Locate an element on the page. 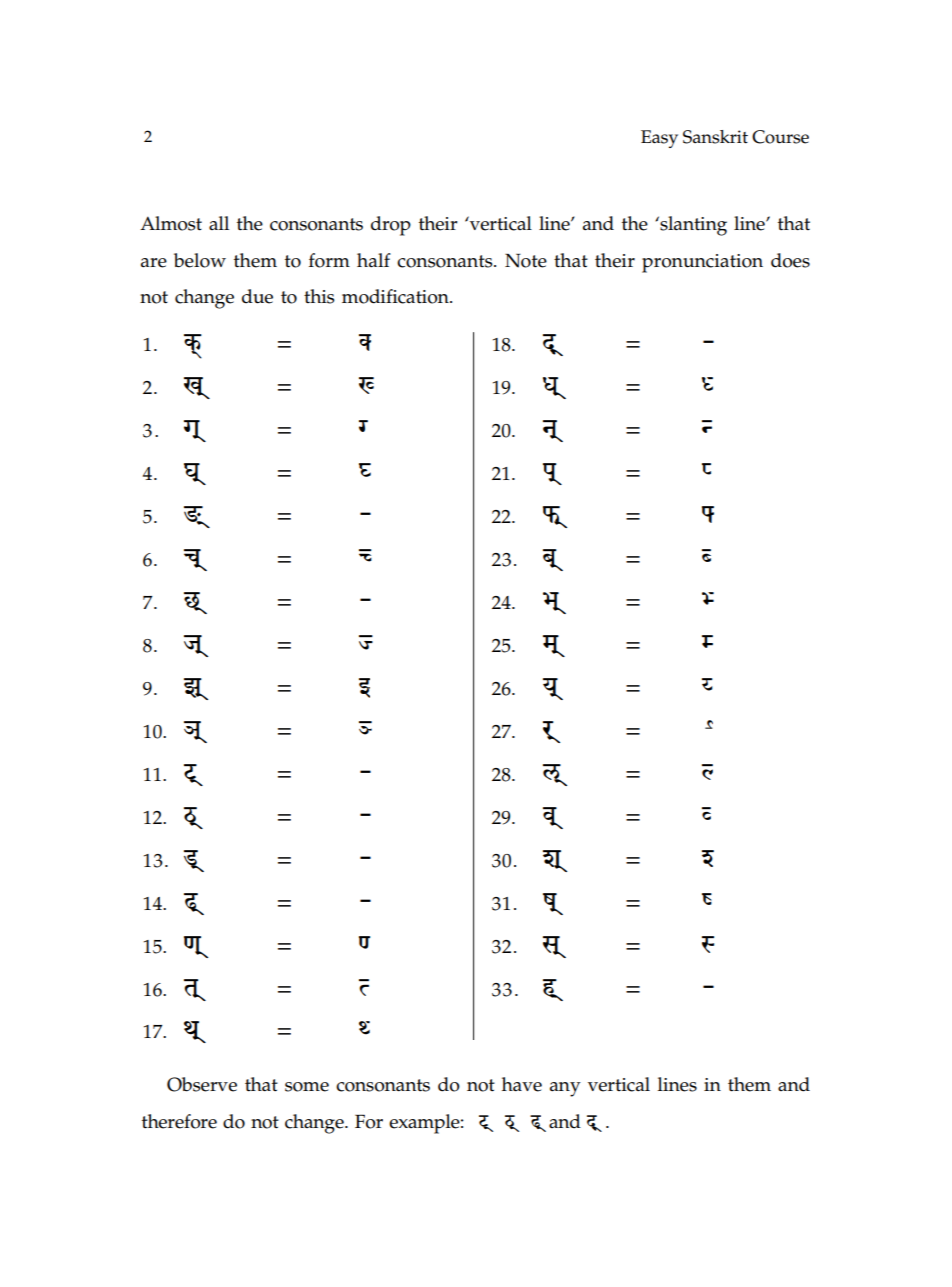  pronunciation is located at coordinates (702, 263).
